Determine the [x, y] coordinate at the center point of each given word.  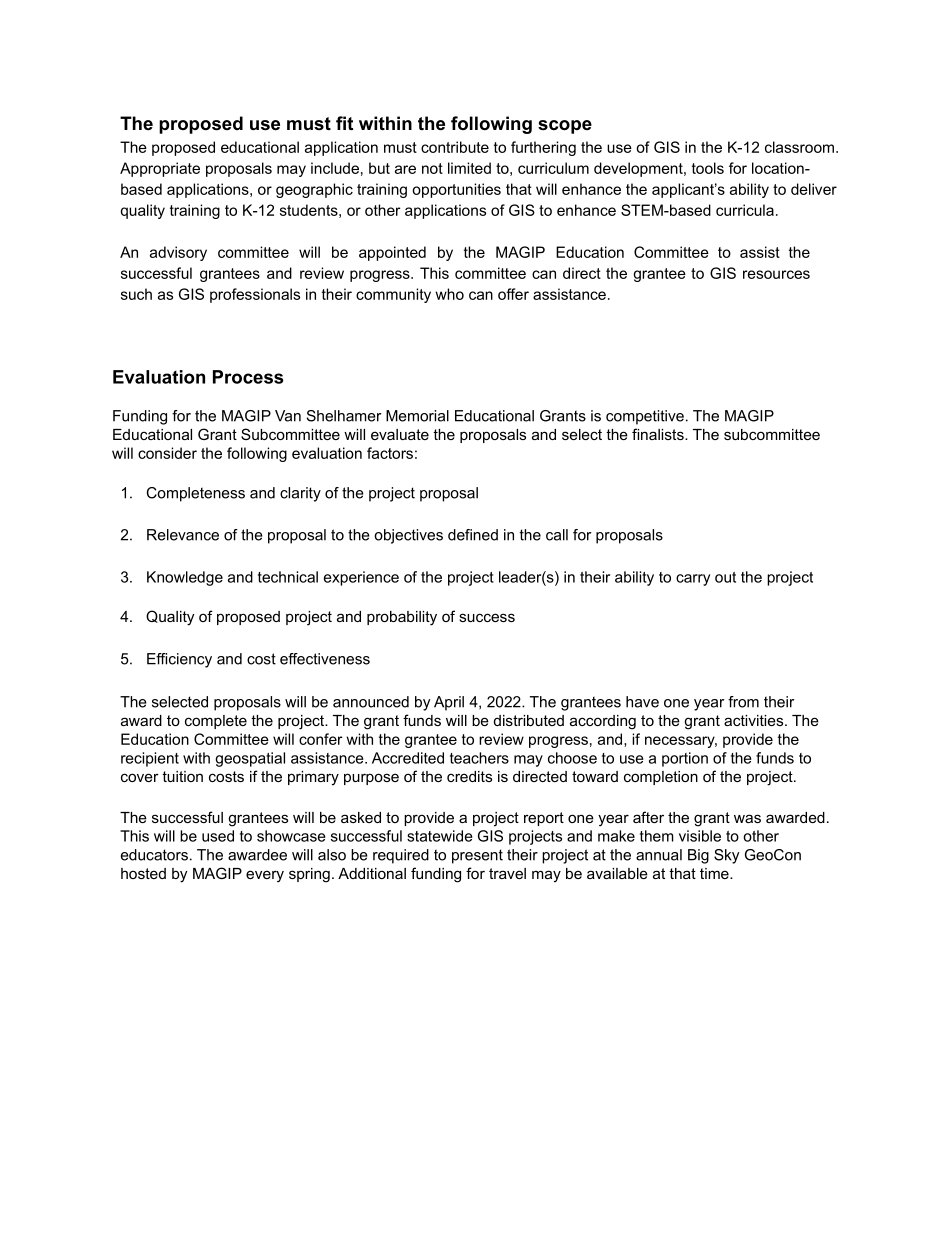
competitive [645, 417]
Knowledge [185, 578]
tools [708, 168]
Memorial [417, 416]
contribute [455, 147]
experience [361, 578]
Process [248, 377]
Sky [727, 856]
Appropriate [160, 169]
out [725, 577]
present [477, 856]
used [218, 836]
